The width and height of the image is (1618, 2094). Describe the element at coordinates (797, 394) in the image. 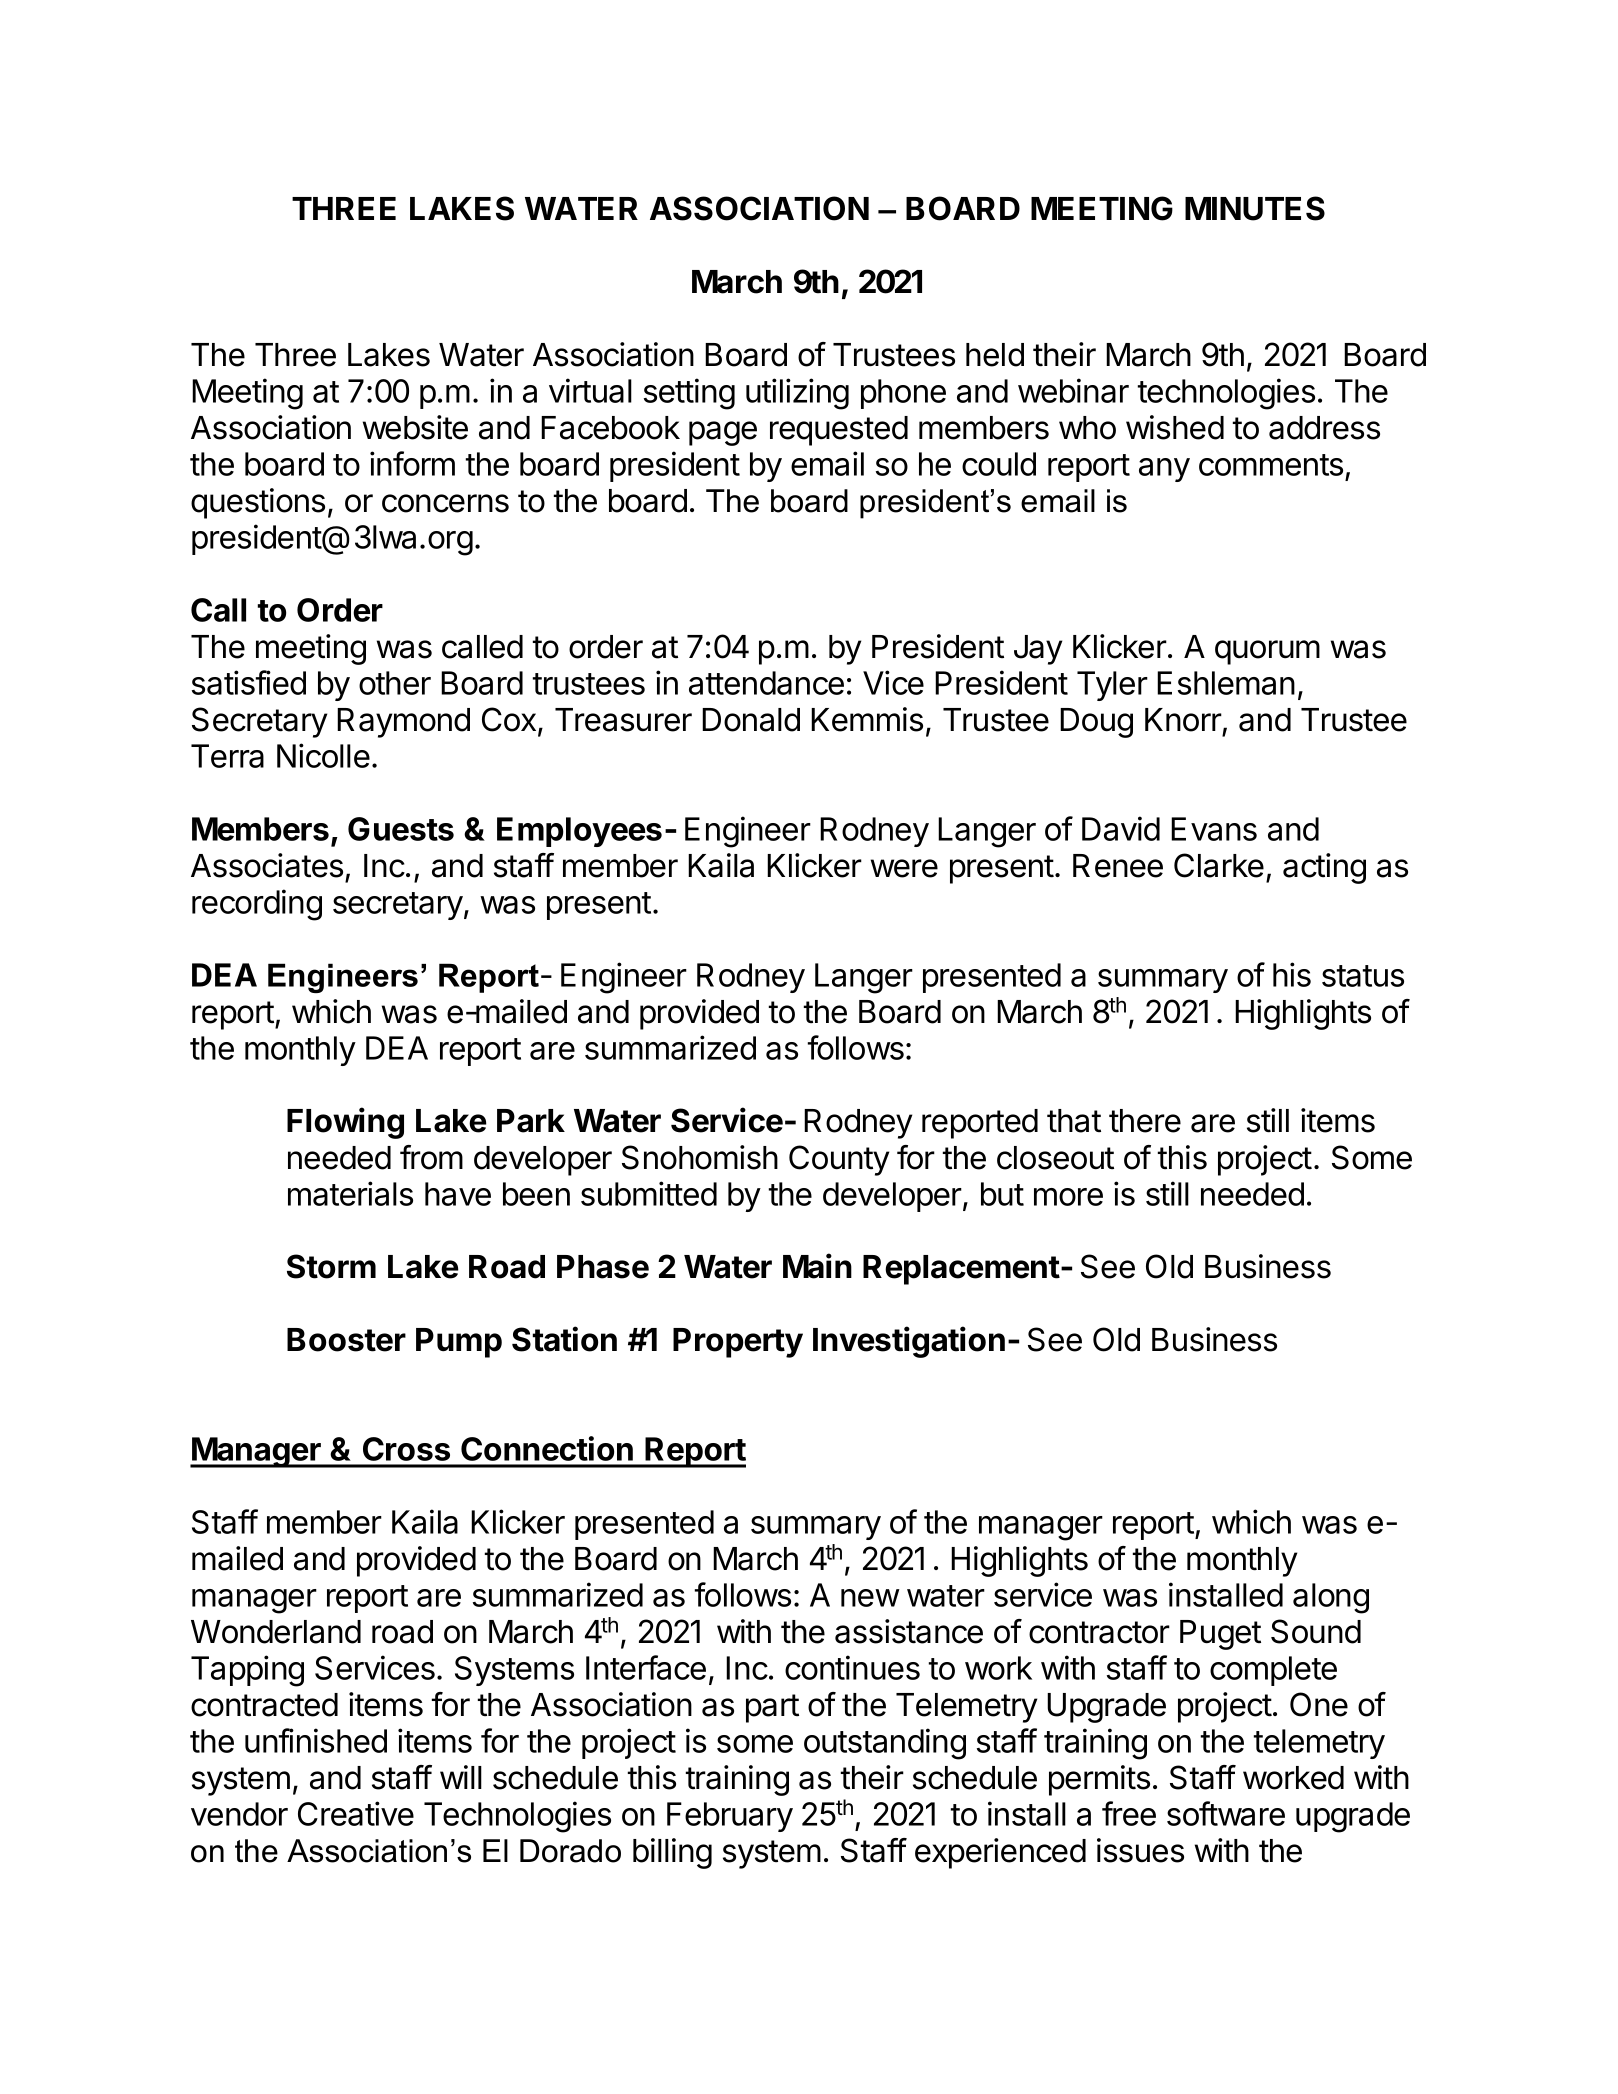

I see `utilizing` at that location.
